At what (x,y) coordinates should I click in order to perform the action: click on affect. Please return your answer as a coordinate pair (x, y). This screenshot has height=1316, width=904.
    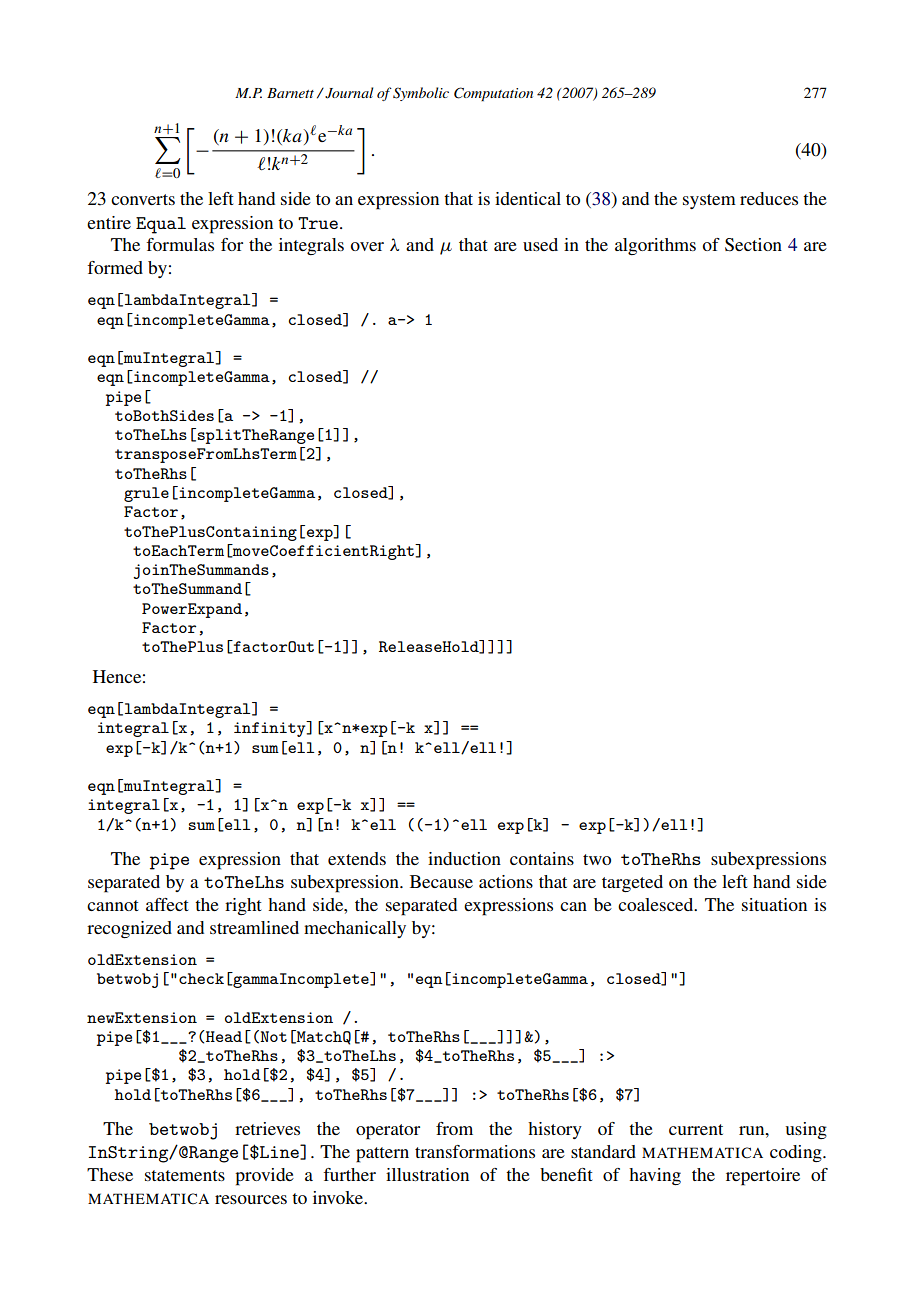
    Looking at the image, I should click on (167, 904).
